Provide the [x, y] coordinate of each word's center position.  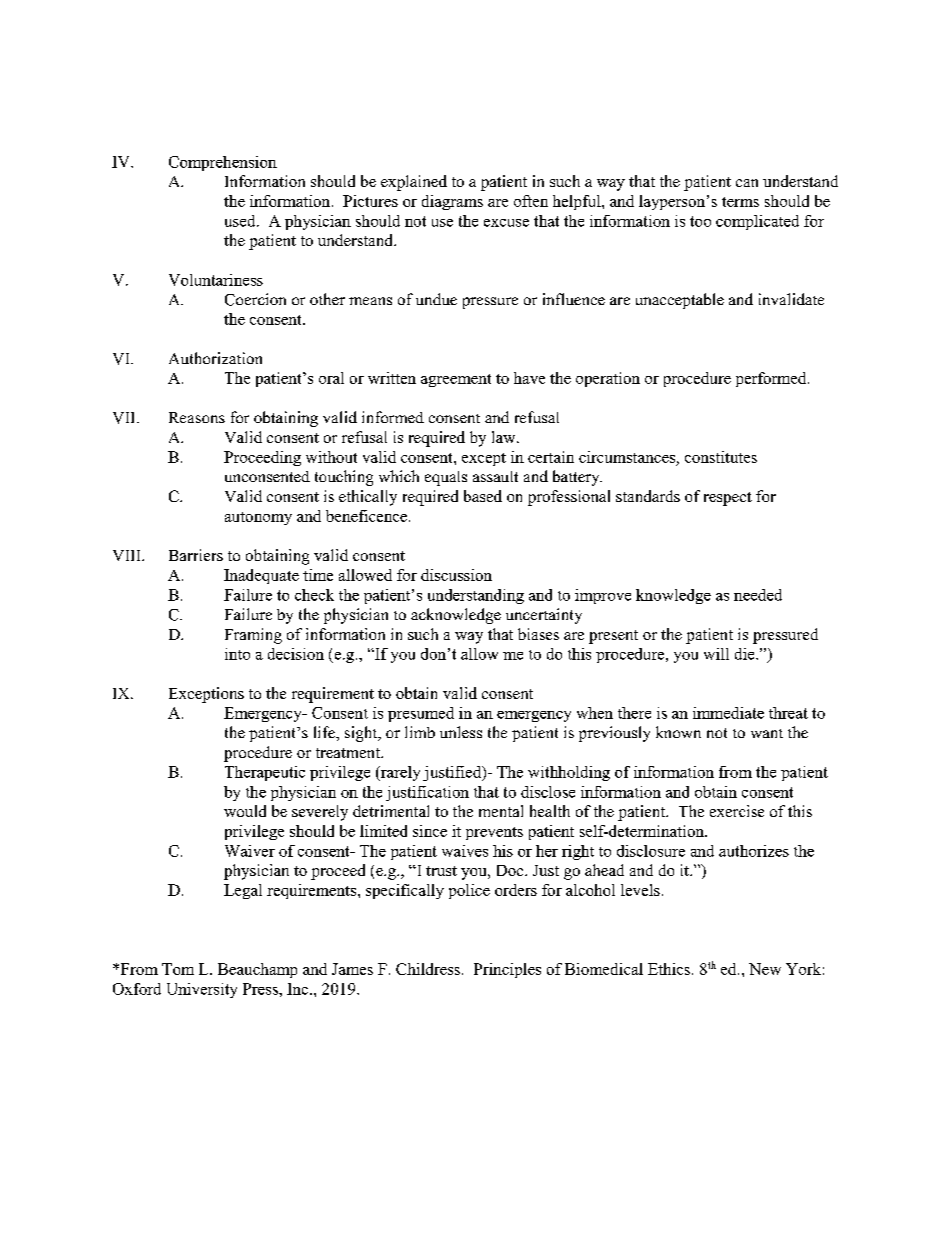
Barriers [196, 555]
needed [758, 595]
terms [740, 202]
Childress [428, 969]
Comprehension [223, 163]
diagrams [452, 202]
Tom [178, 969]
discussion [456, 575]
